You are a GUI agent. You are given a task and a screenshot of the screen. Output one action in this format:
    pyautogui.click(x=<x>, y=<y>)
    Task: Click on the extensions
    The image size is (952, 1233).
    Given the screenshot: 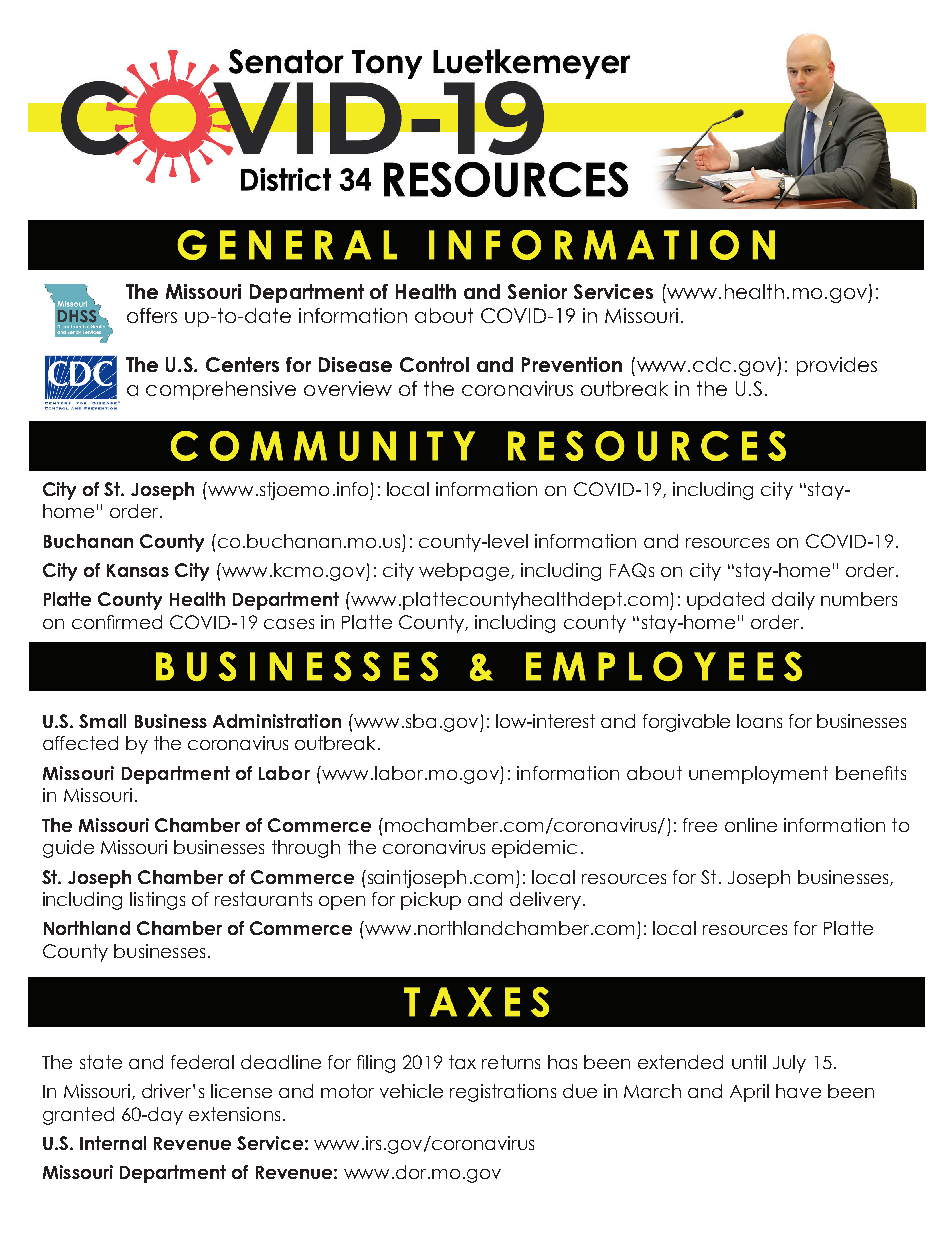 What is the action you would take?
    pyautogui.click(x=234, y=1114)
